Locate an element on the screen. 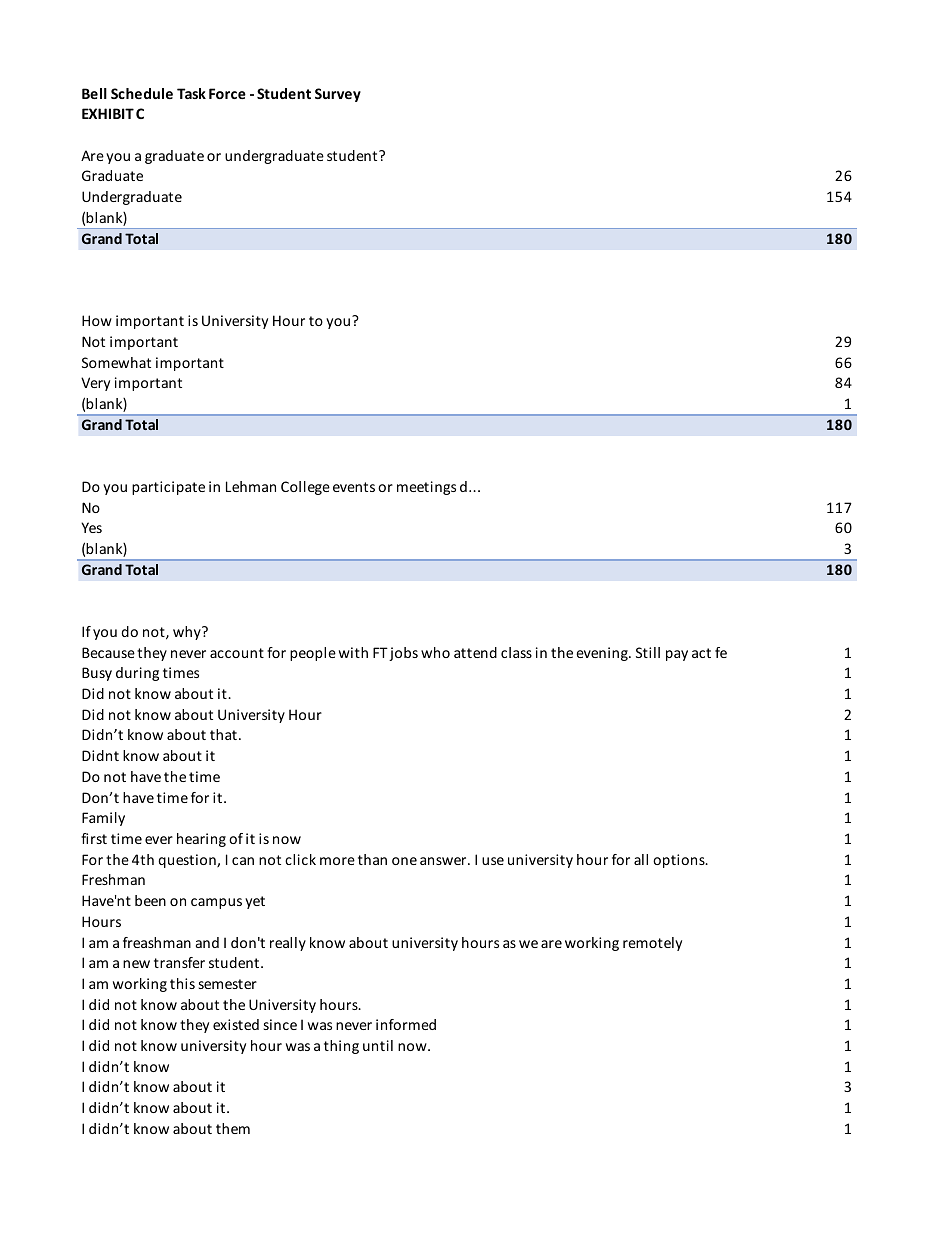 This screenshot has height=1233, width=952. College is located at coordinates (305, 488).
